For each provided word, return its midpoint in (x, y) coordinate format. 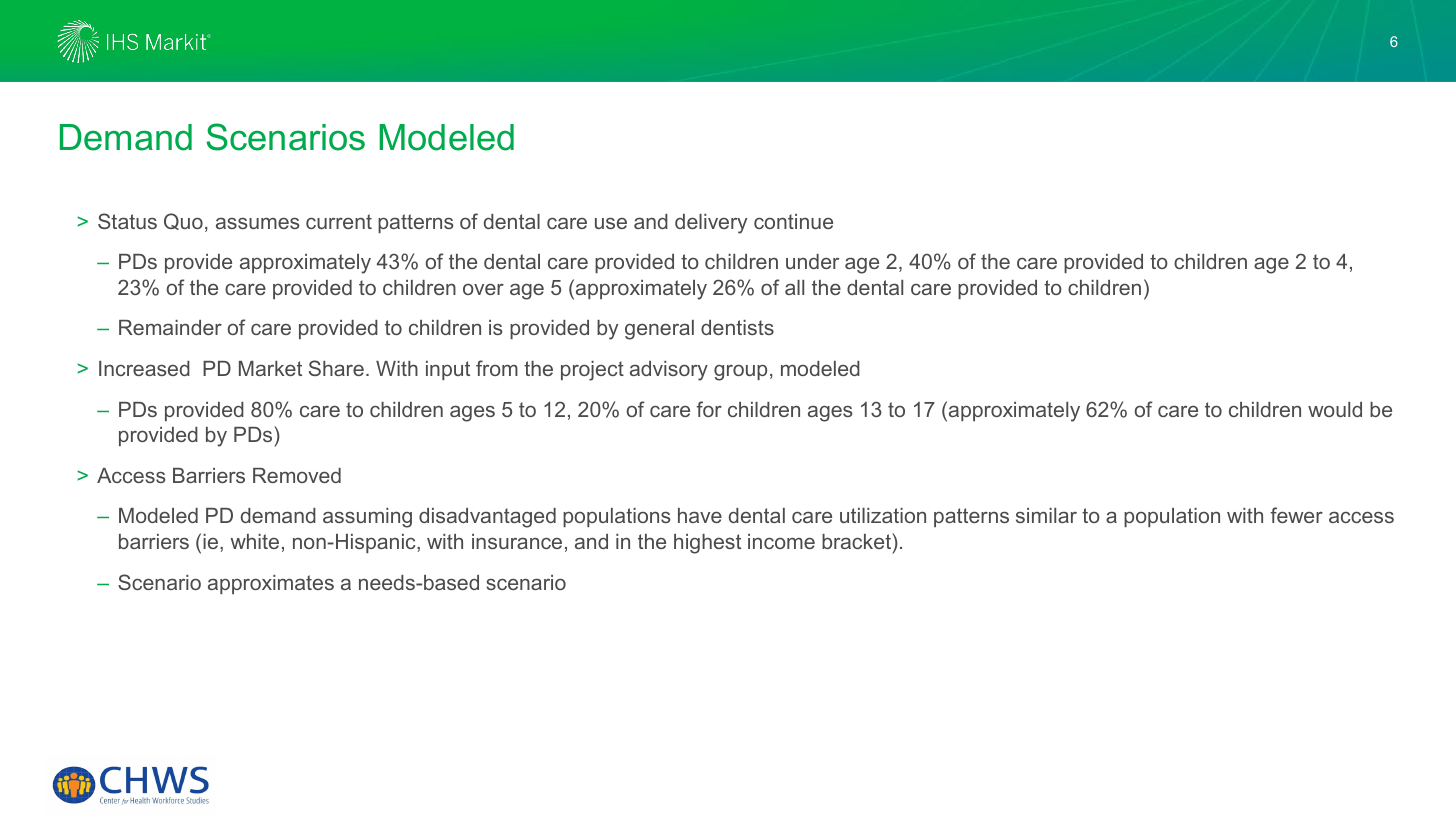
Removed (297, 475)
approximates (271, 584)
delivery (711, 224)
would (1335, 409)
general (659, 330)
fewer (1296, 515)
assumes (258, 223)
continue (793, 221)
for (709, 409)
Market (270, 368)
